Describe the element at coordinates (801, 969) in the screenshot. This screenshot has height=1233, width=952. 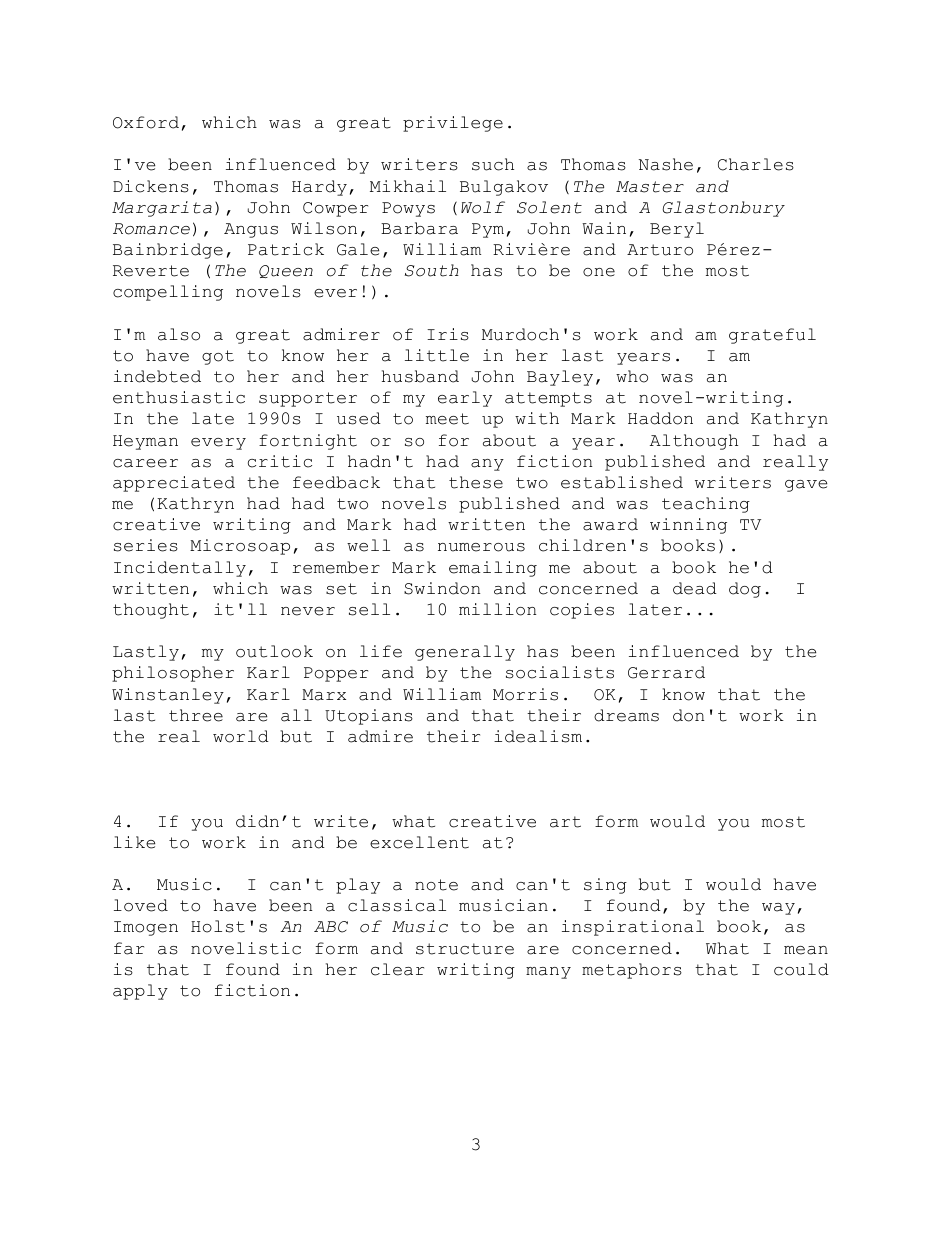
I see `could` at that location.
